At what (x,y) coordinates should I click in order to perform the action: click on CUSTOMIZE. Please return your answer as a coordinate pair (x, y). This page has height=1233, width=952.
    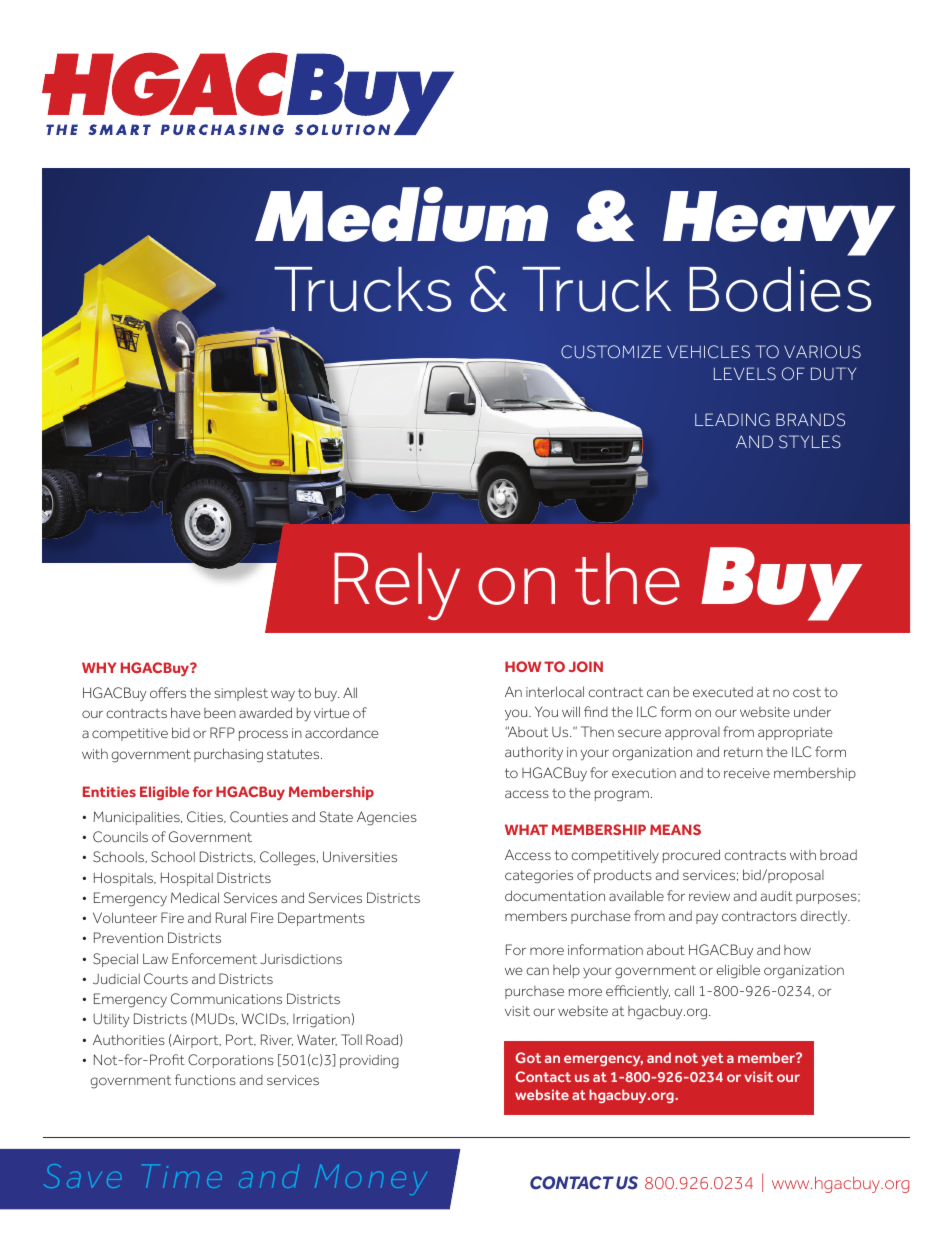
    Looking at the image, I should click on (611, 352).
